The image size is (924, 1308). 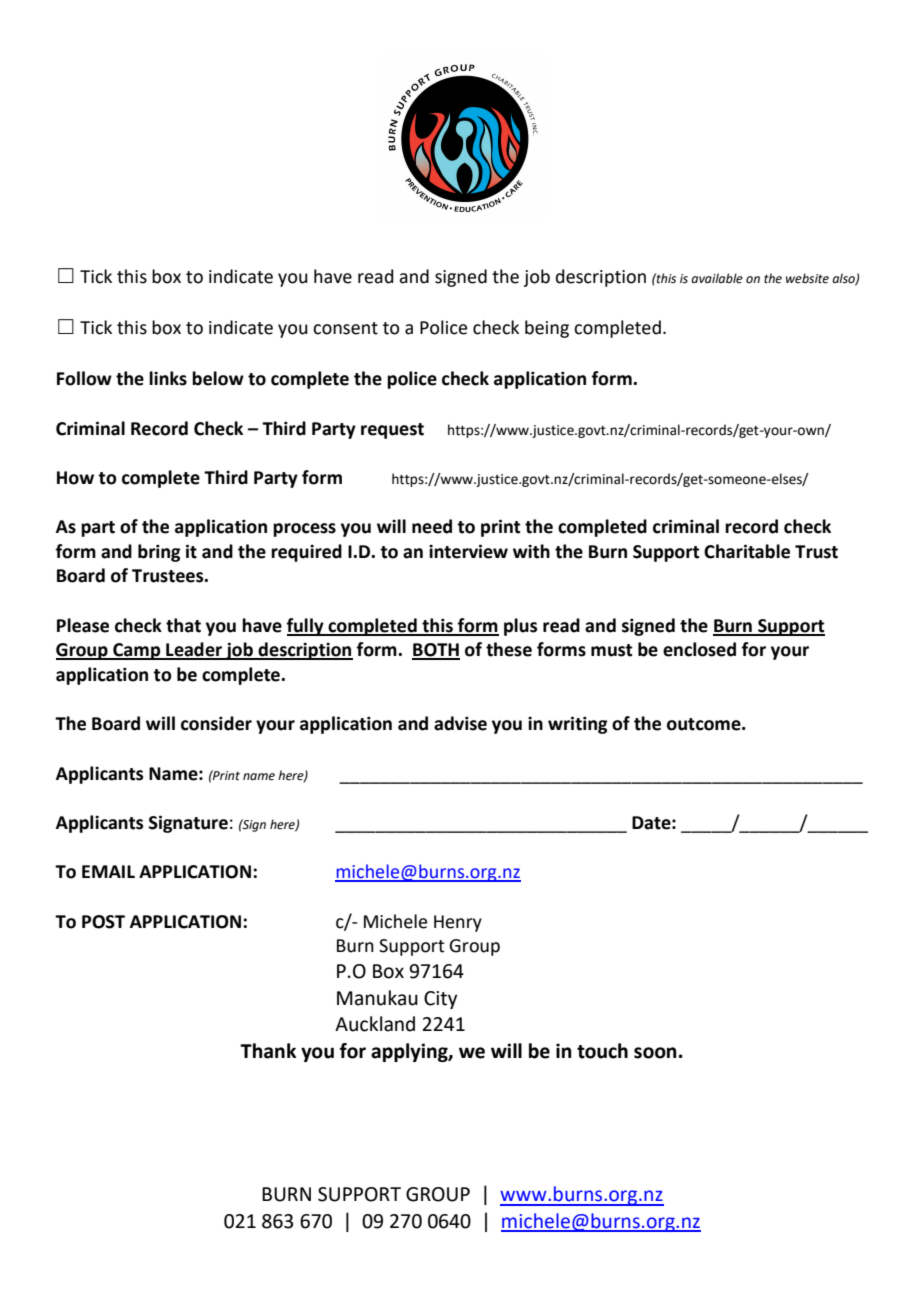 I want to click on need, so click(x=432, y=526).
